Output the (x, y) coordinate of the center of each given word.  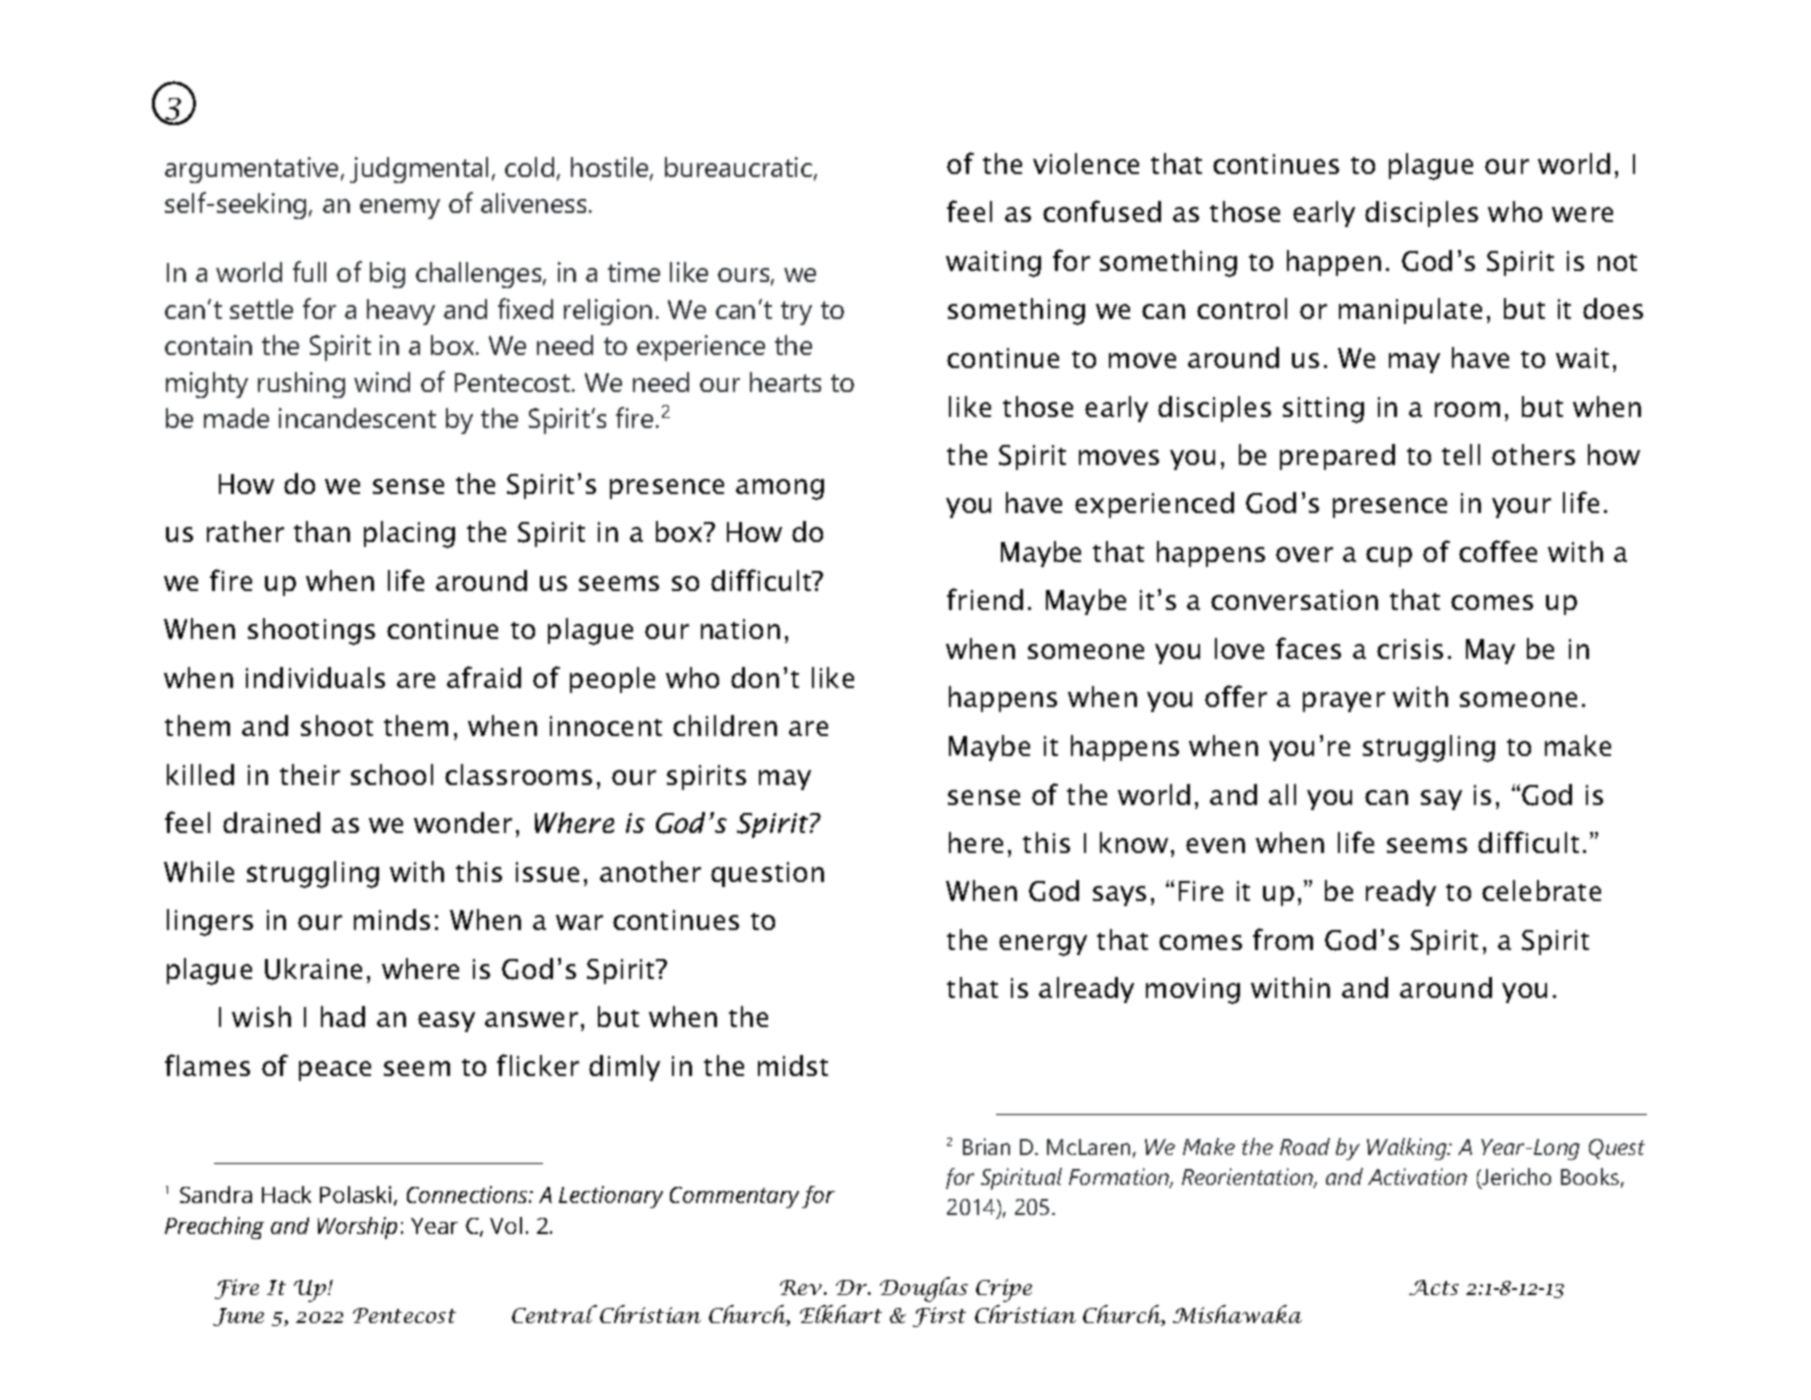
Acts (1434, 1287)
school (392, 774)
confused (1102, 211)
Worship (357, 1228)
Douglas (924, 1289)
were (1582, 214)
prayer (1344, 702)
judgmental (419, 170)
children (725, 725)
